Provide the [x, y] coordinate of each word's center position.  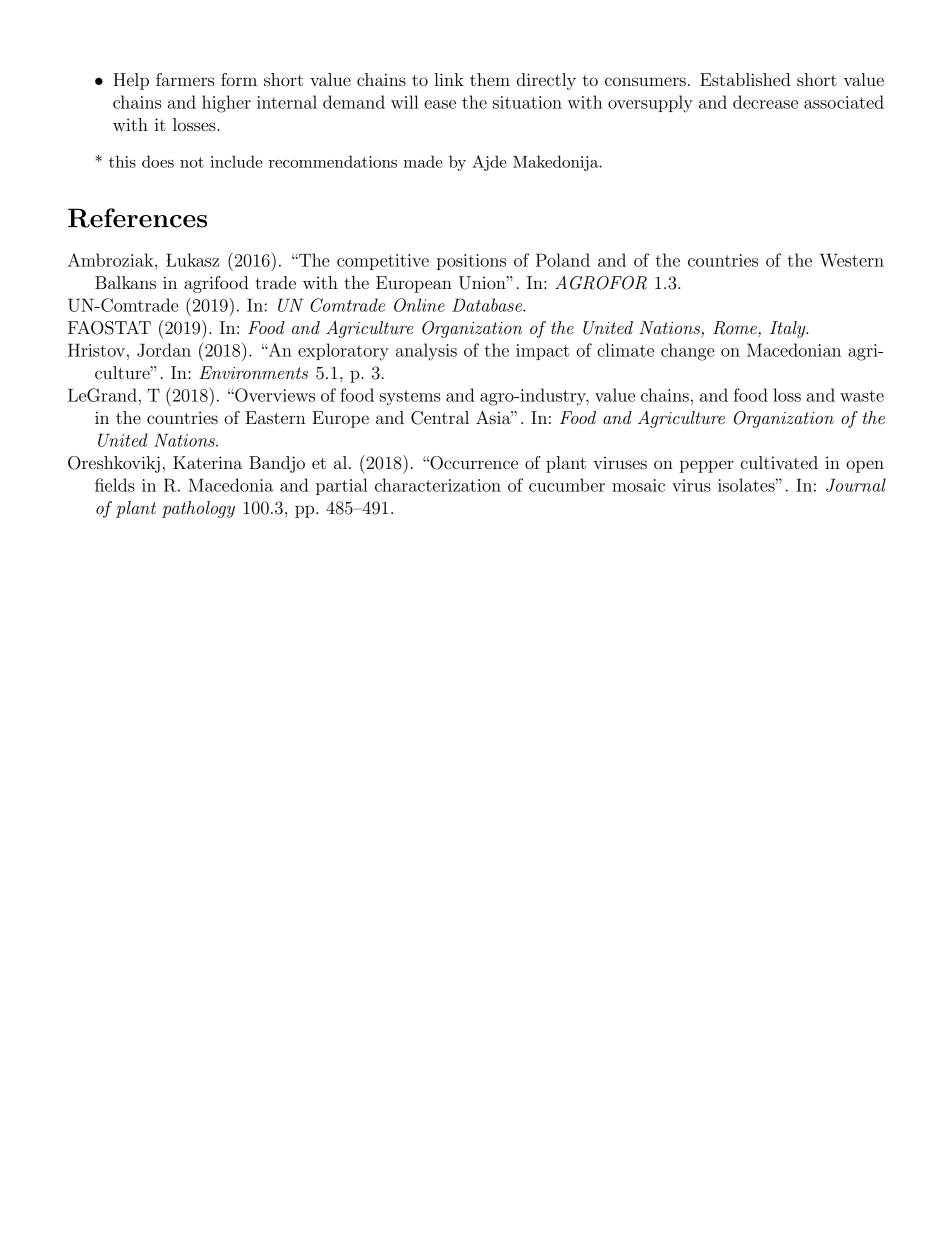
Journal [856, 485]
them [490, 79]
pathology [198, 509]
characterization [438, 485]
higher [226, 104]
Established [745, 79]
